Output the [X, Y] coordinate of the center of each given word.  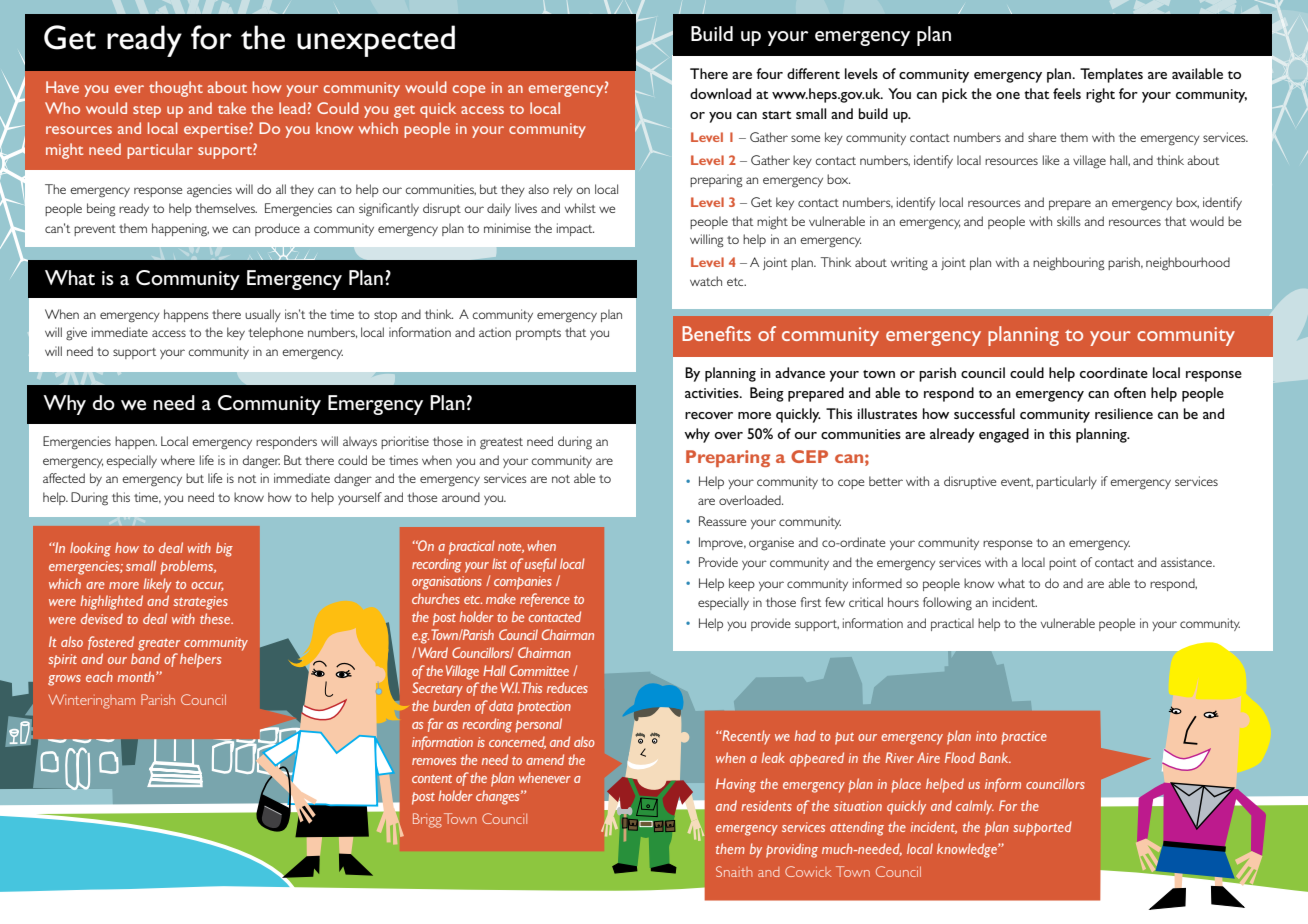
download [720, 93]
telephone [276, 333]
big [224, 549]
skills [1069, 221]
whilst [580, 208]
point [1063, 563]
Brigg [427, 820]
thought [176, 89]
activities [713, 393]
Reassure [722, 521]
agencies [209, 191]
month [137, 676]
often [1130, 392]
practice [1024, 738]
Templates [1111, 75]
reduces [567, 687]
